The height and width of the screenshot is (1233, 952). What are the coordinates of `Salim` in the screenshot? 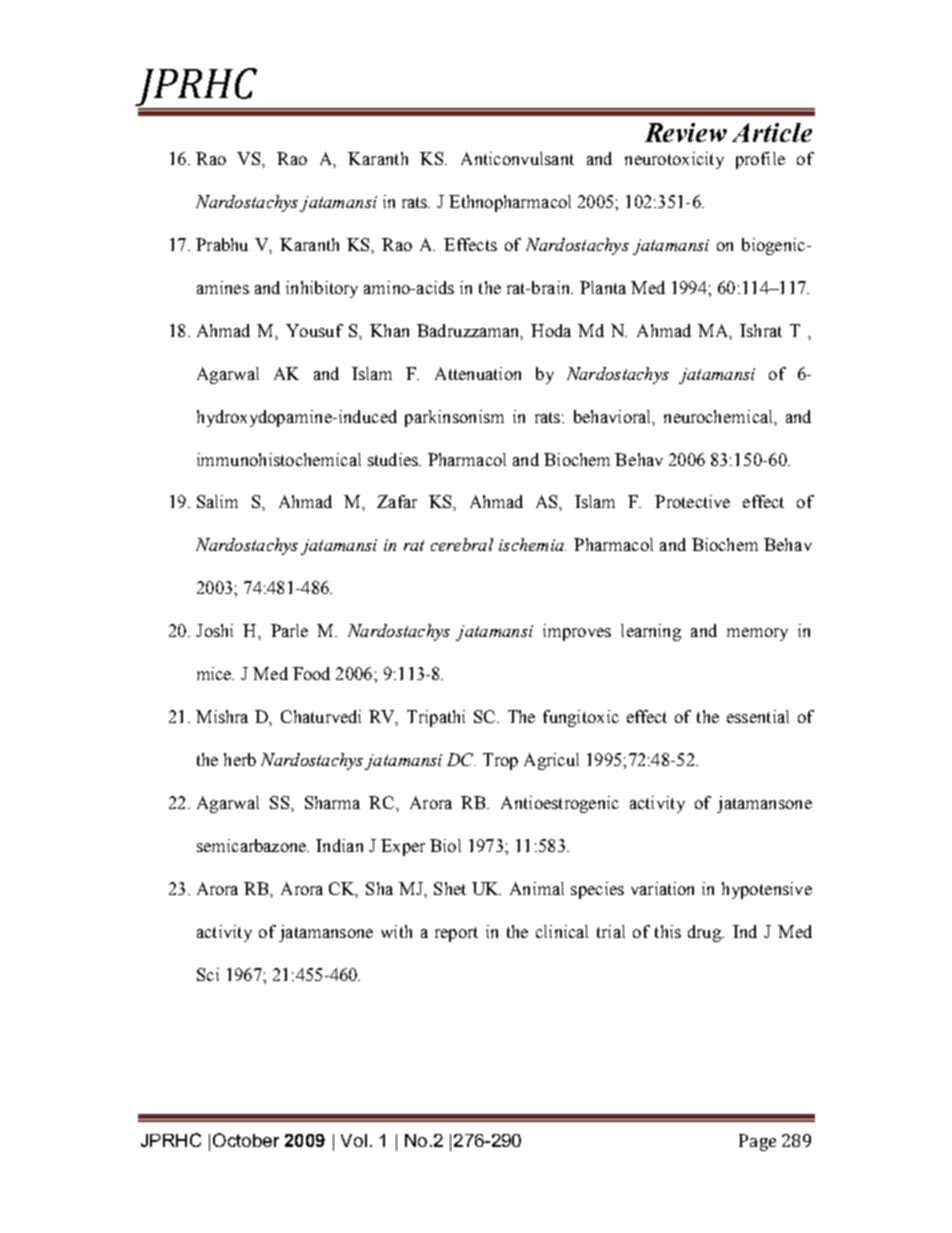 It's located at (217, 501).
